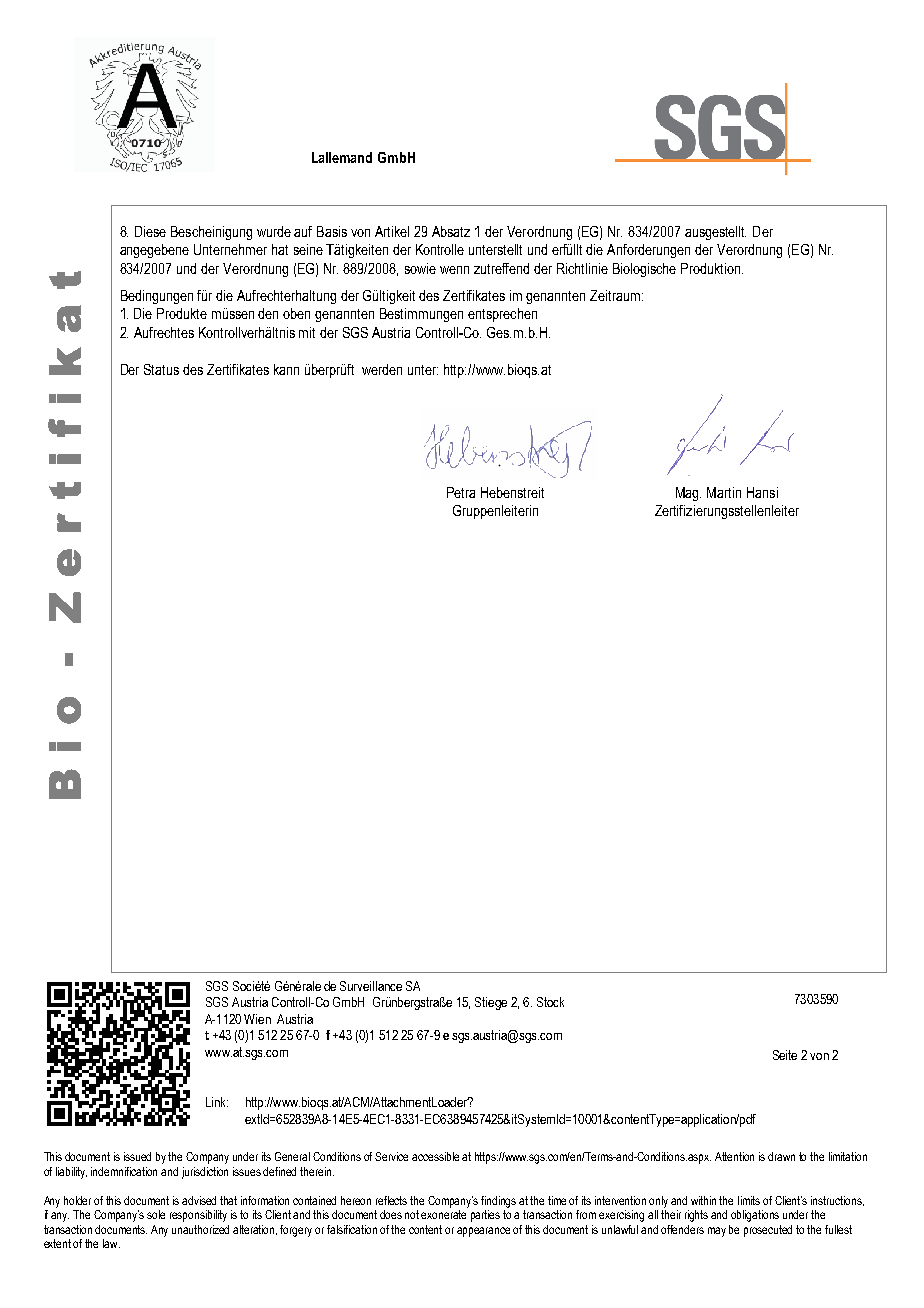 This screenshot has width=924, height=1308. Describe the element at coordinates (161, 369) in the screenshot. I see `Status` at that location.
